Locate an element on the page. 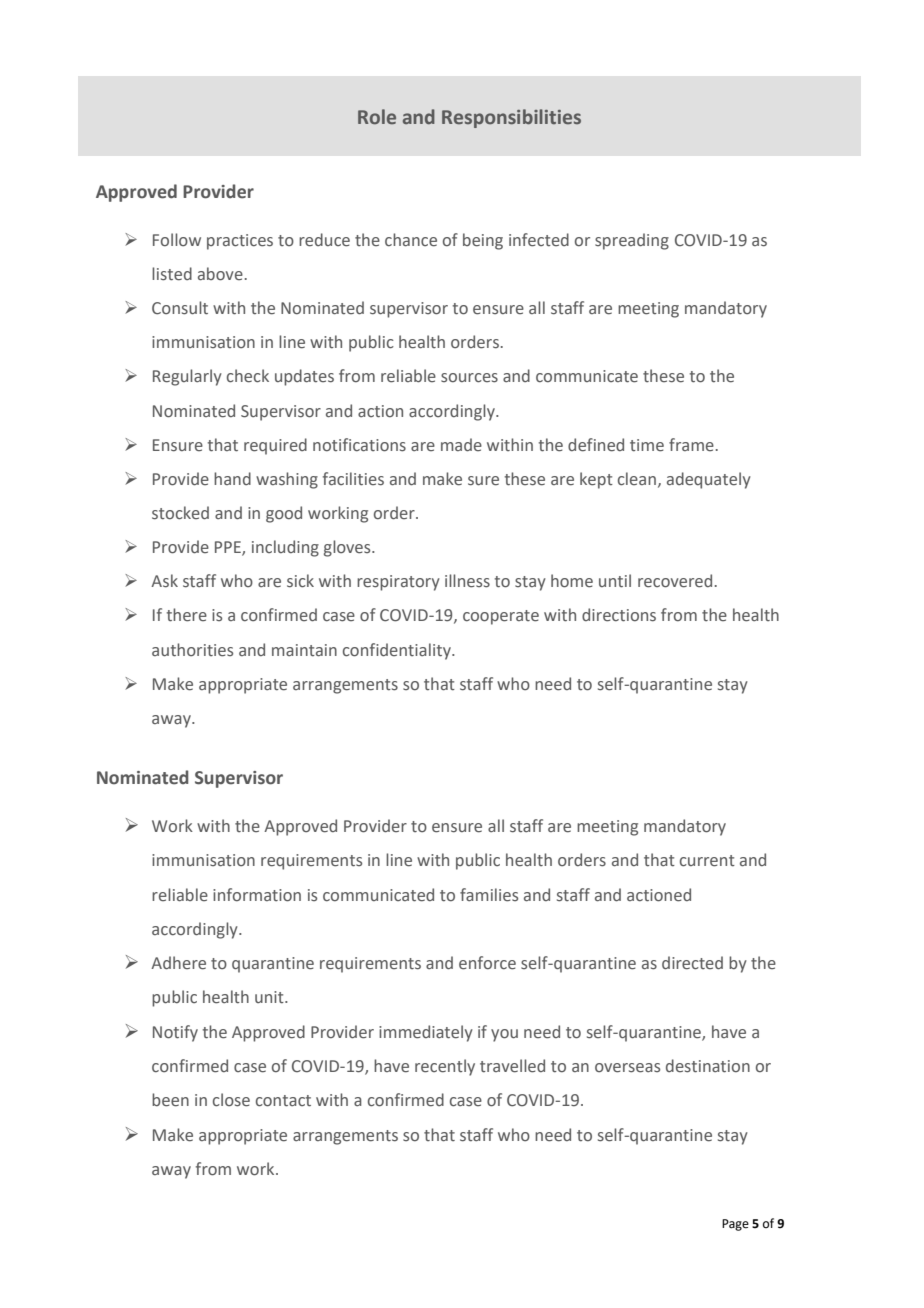  information is located at coordinates (257, 895).
